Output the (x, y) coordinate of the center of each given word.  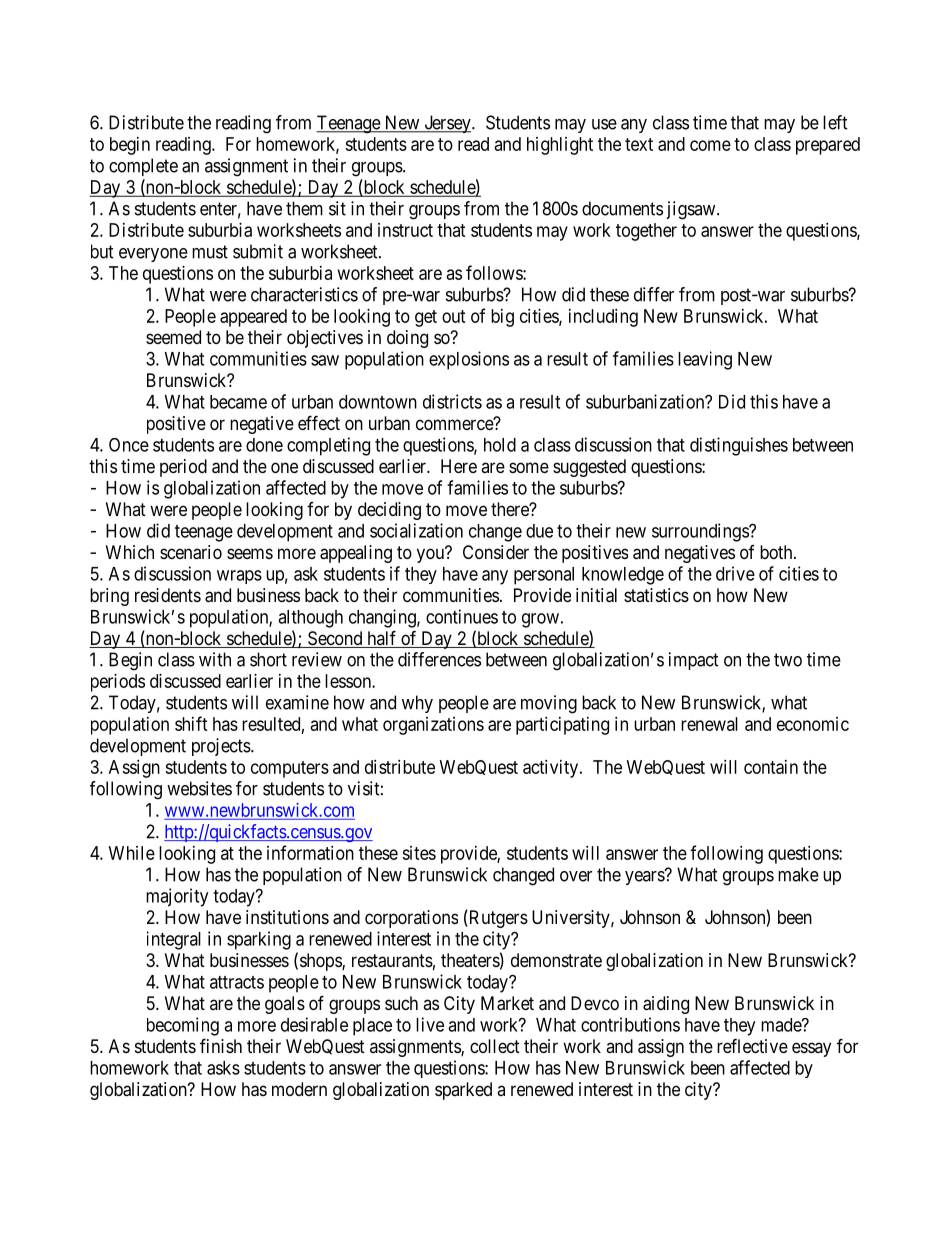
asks (223, 1068)
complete (143, 167)
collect (495, 1046)
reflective (752, 1045)
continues (462, 616)
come (710, 145)
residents (168, 595)
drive (735, 573)
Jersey (447, 124)
